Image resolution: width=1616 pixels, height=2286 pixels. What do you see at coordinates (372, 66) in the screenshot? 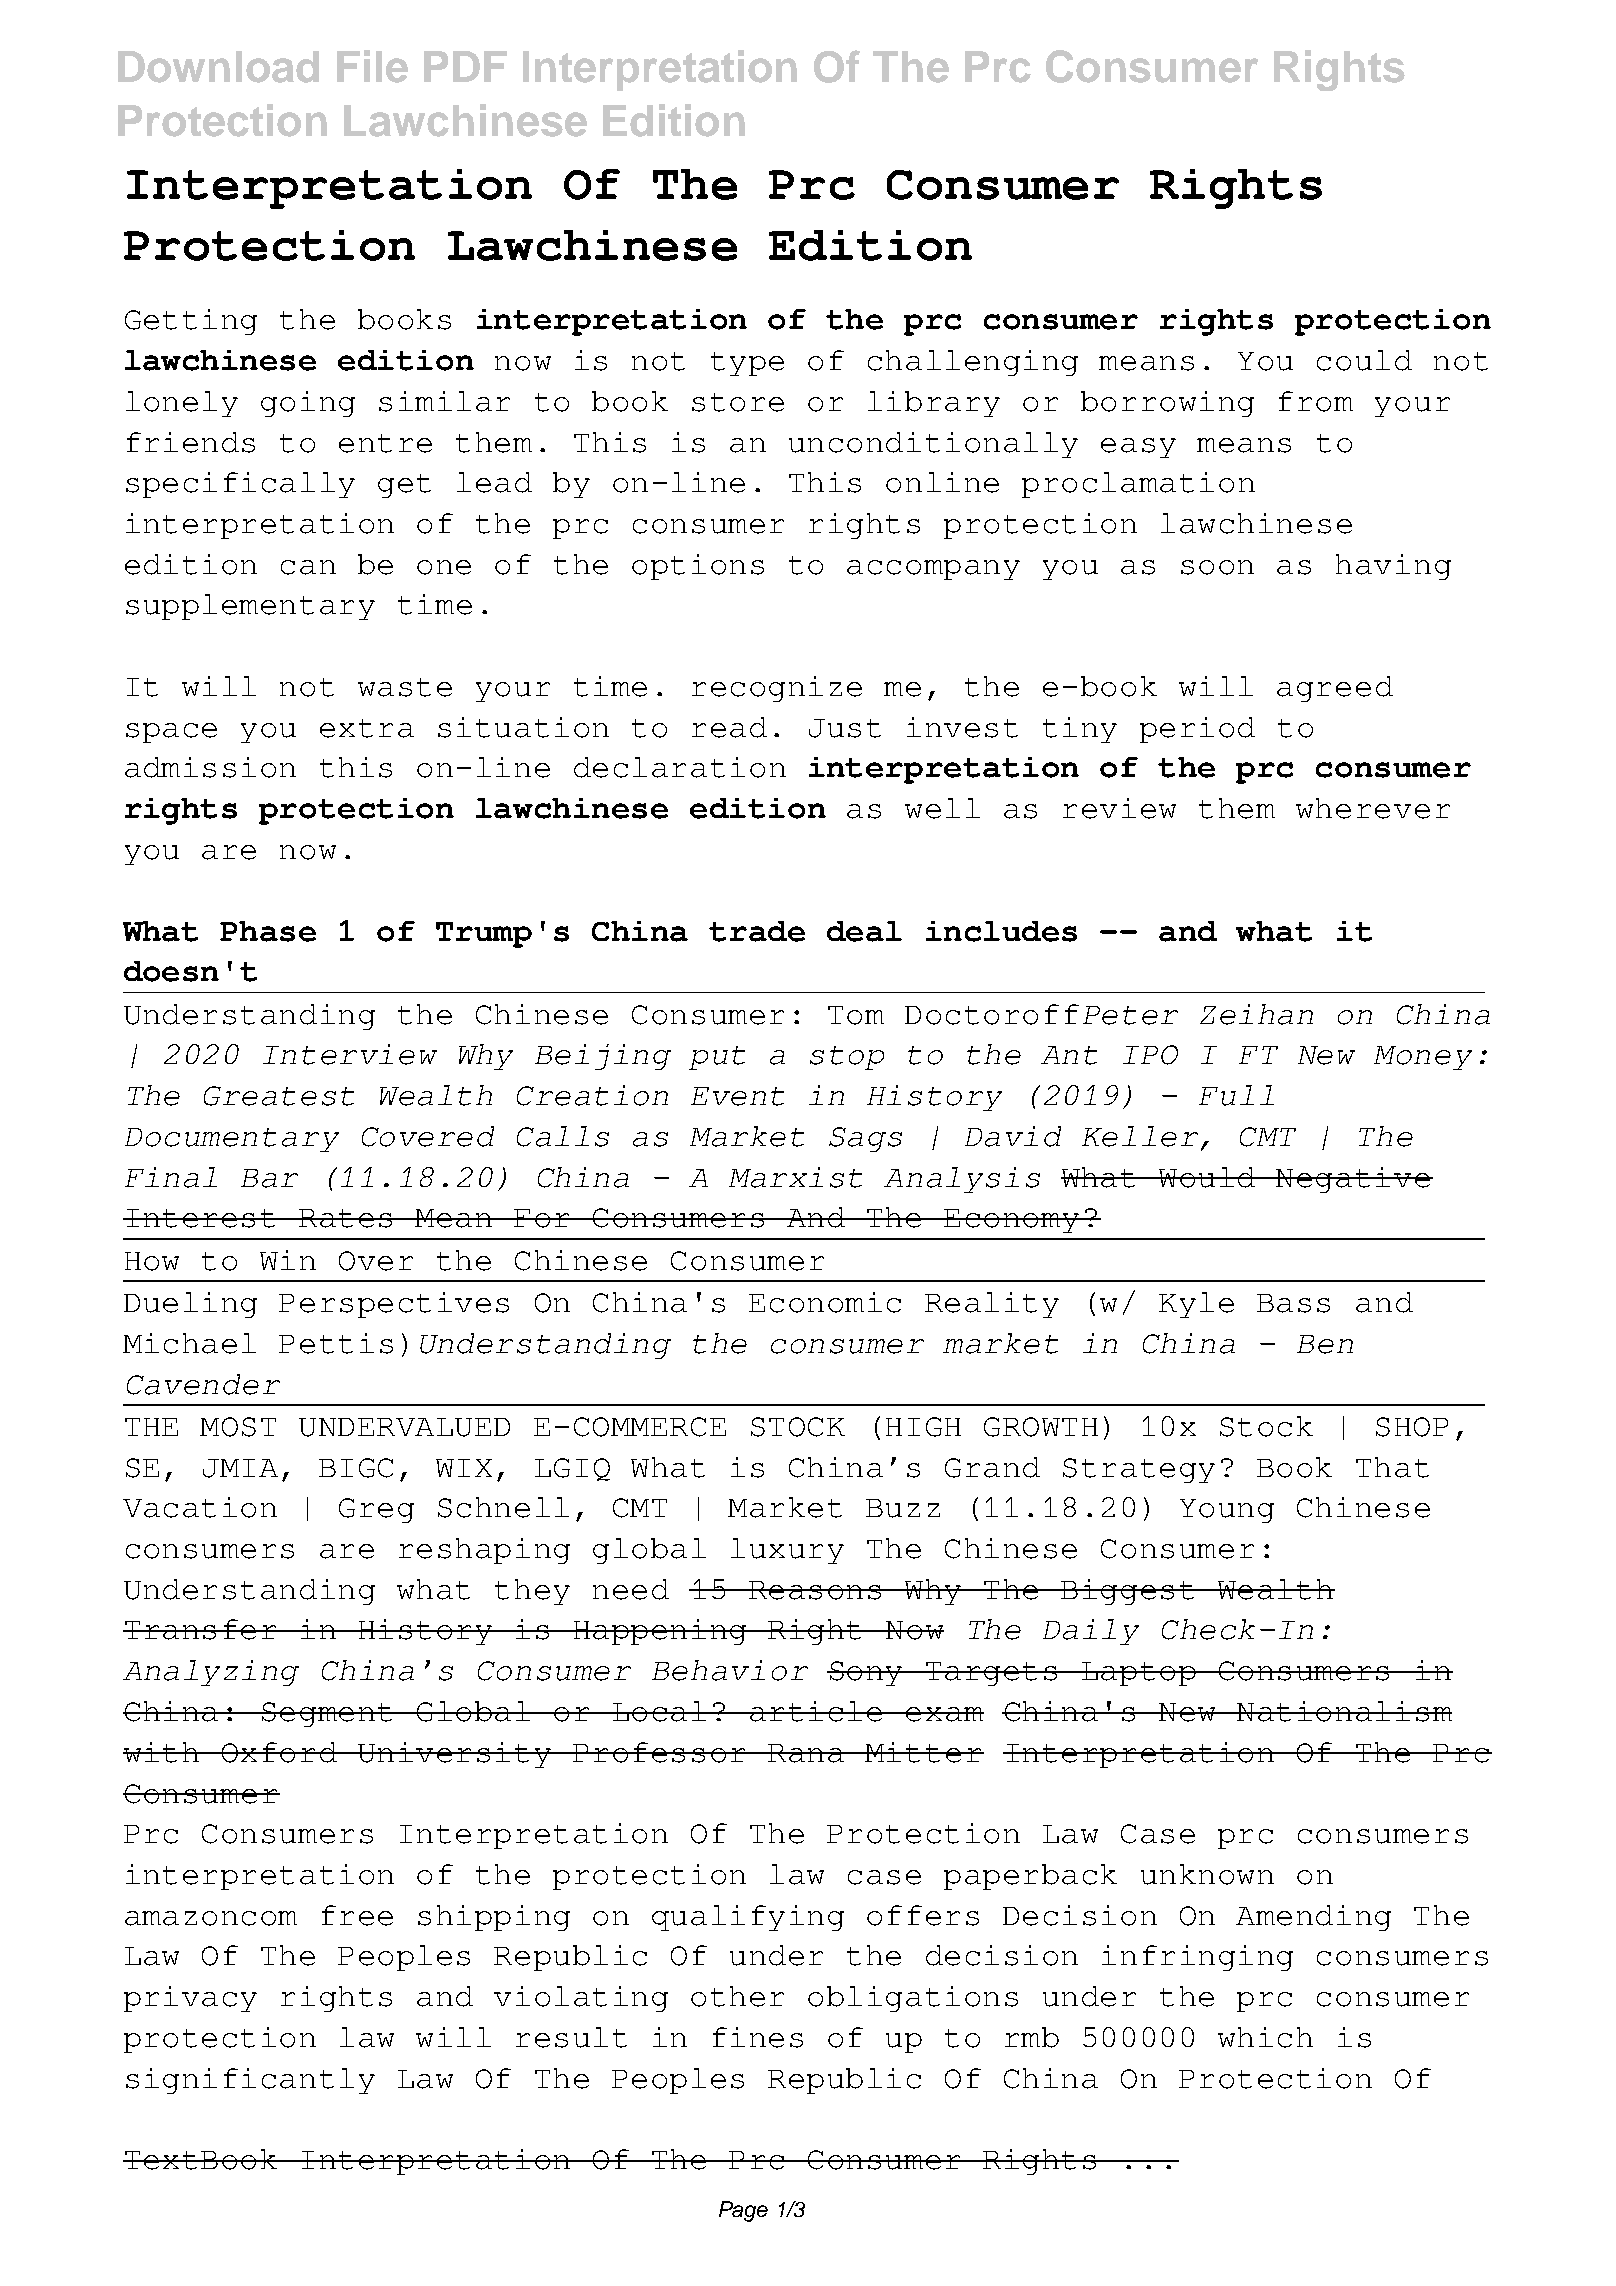
I see `File` at bounding box center [372, 66].
